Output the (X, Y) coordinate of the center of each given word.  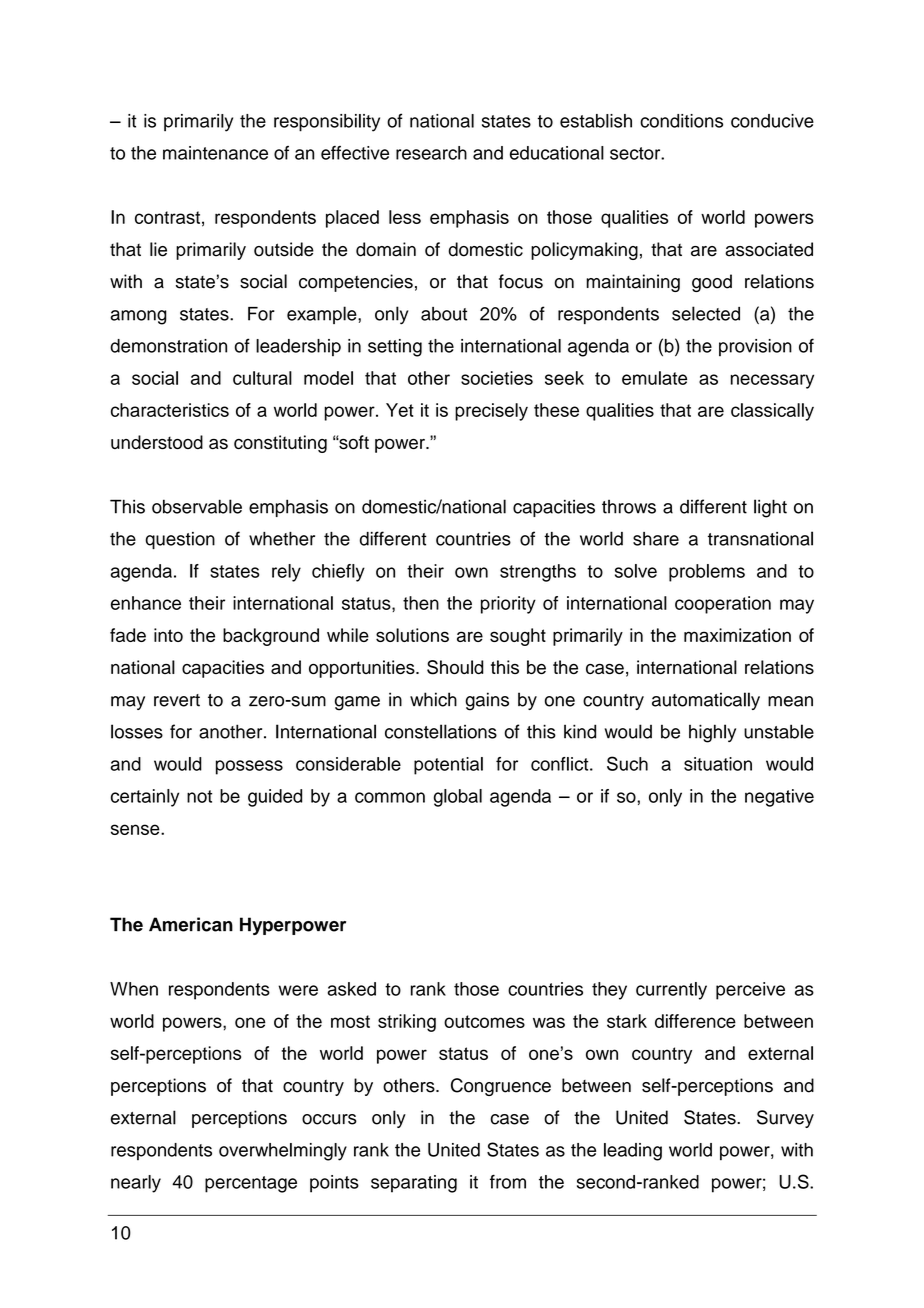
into (168, 635)
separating (414, 1184)
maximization (737, 635)
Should (455, 667)
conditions (681, 121)
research (431, 153)
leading (633, 1152)
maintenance (215, 153)
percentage (251, 1184)
